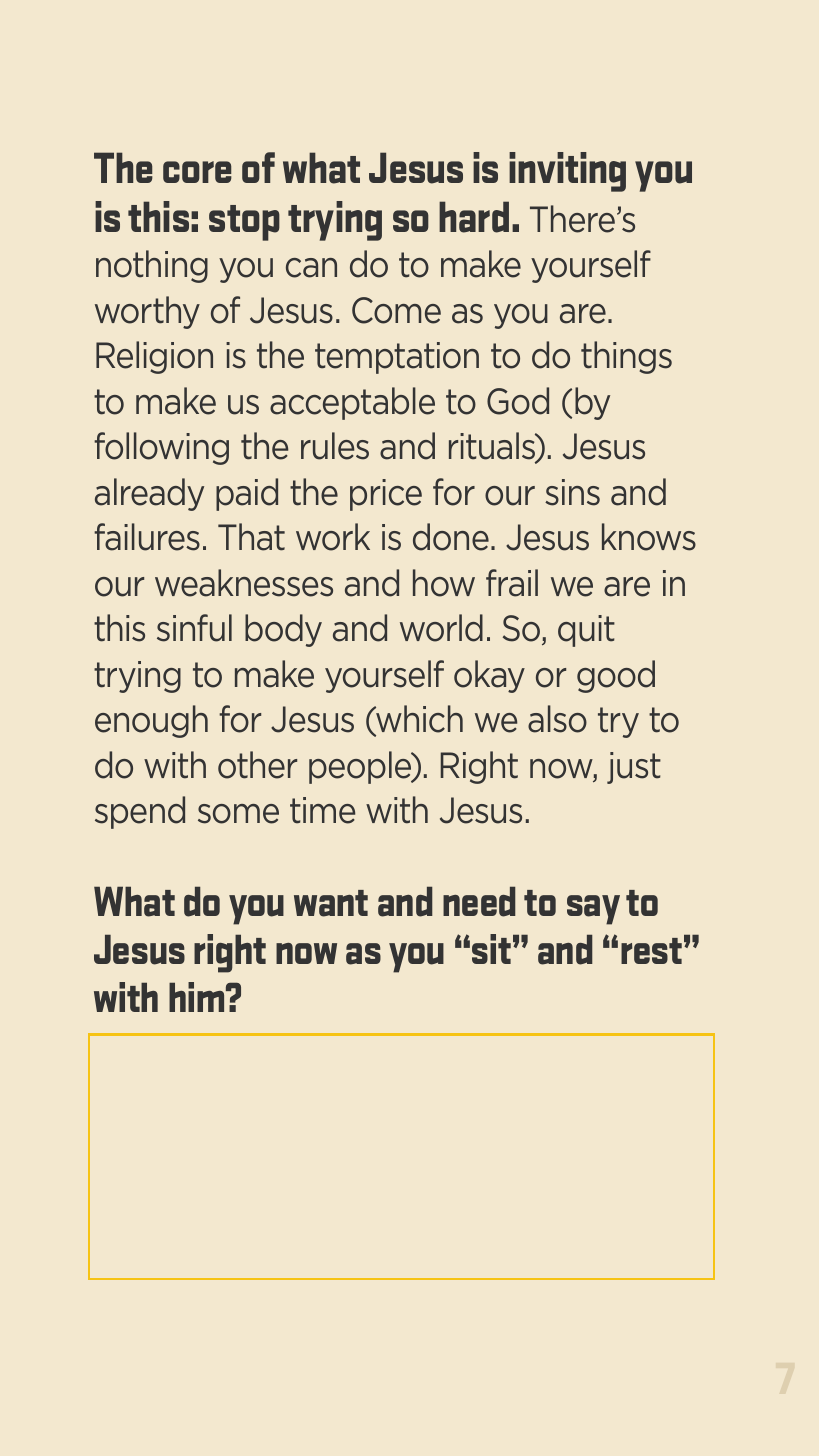 The image size is (819, 1456). Describe the element at coordinates (479, 901) in the page. I see `need` at that location.
